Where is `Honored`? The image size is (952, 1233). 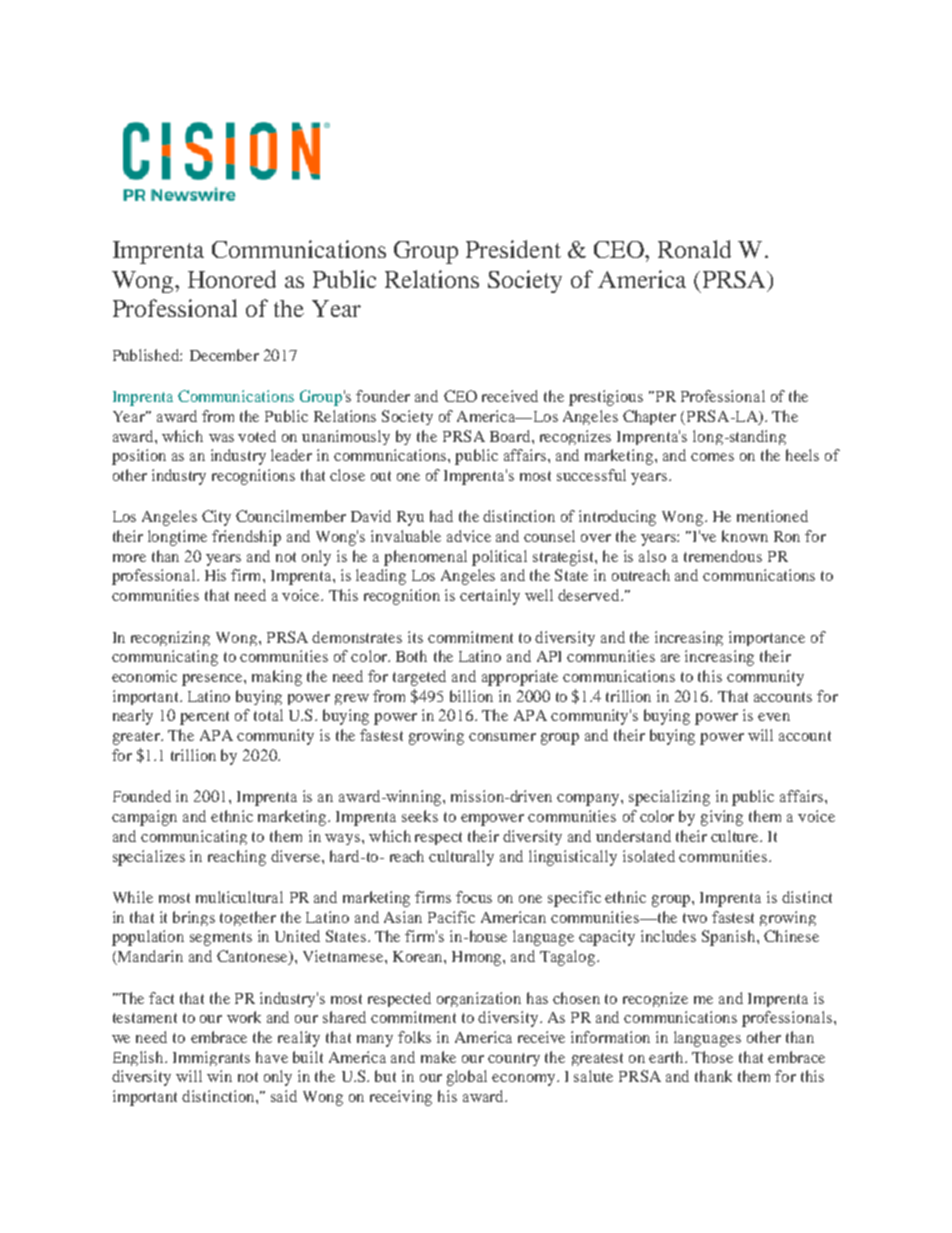
Honored is located at coordinates (232, 279).
